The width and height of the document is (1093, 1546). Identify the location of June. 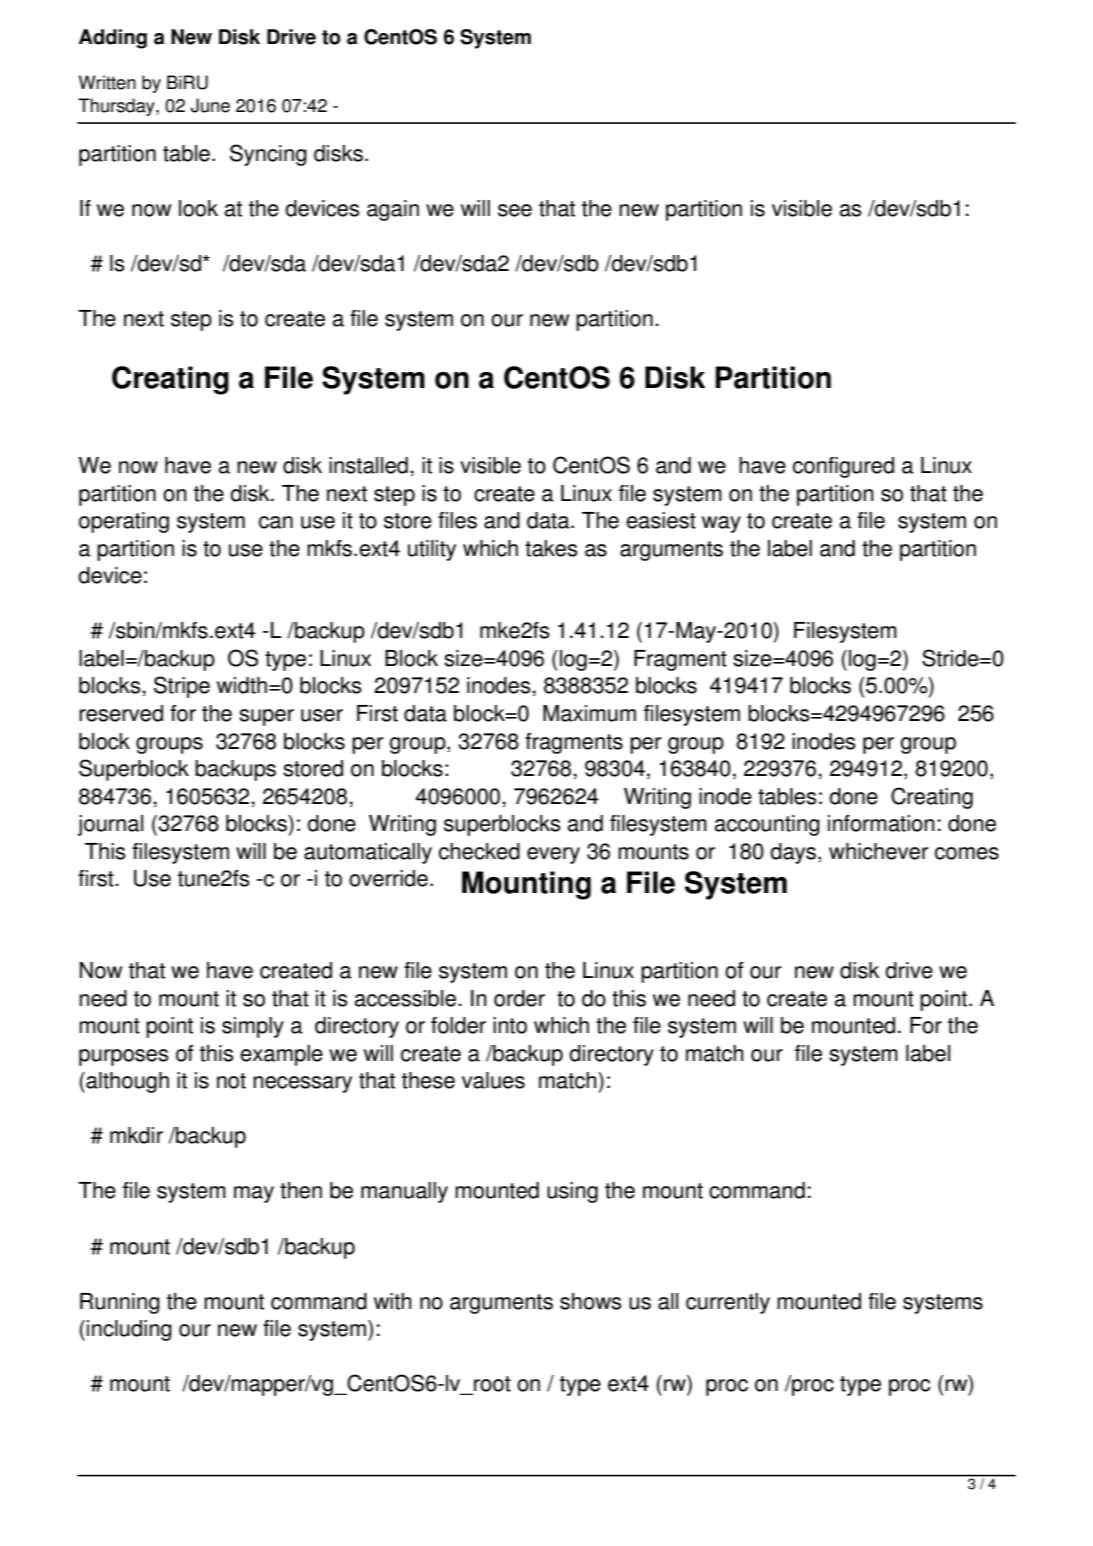
(210, 105).
